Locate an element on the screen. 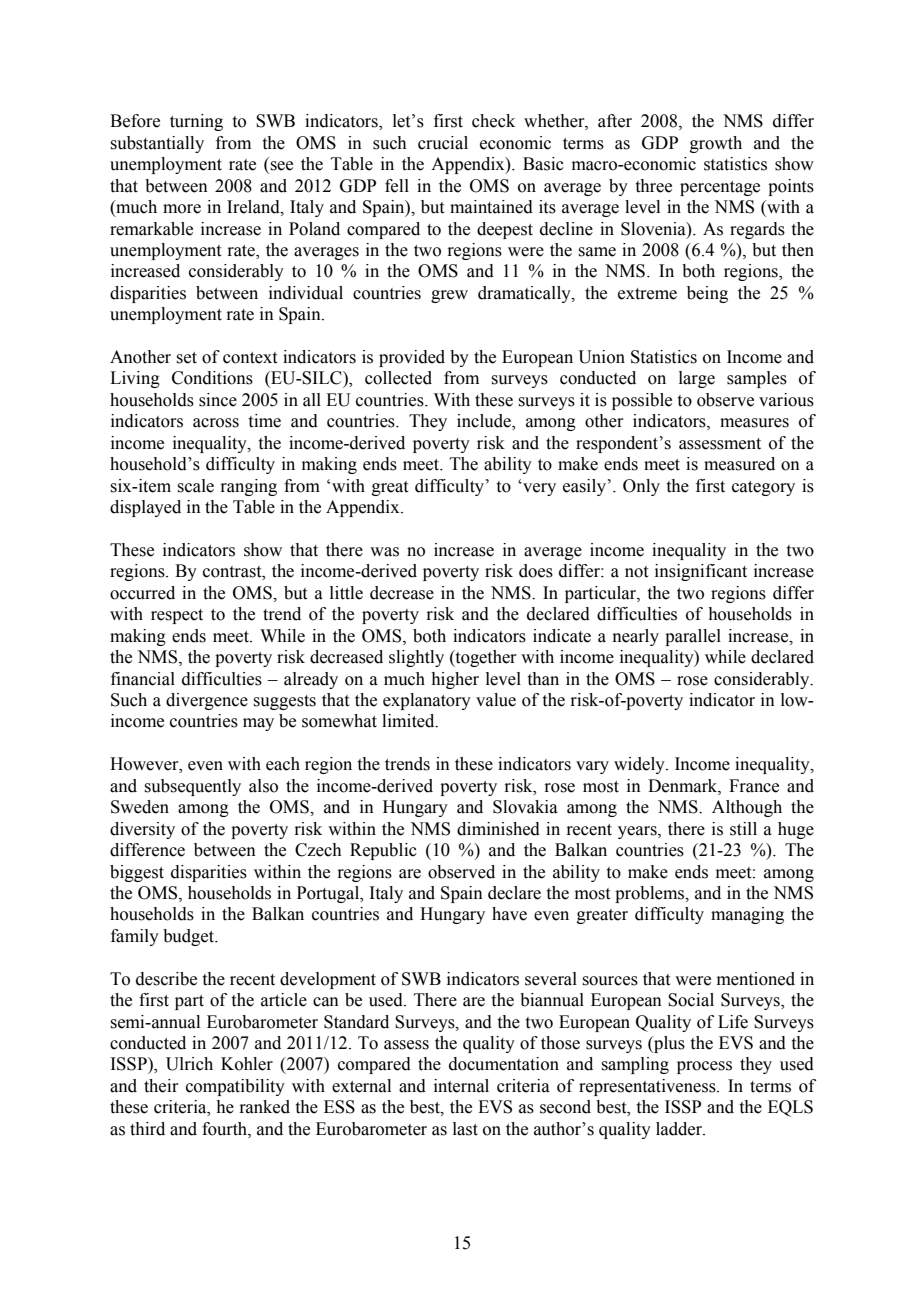  process is located at coordinates (704, 1067).
